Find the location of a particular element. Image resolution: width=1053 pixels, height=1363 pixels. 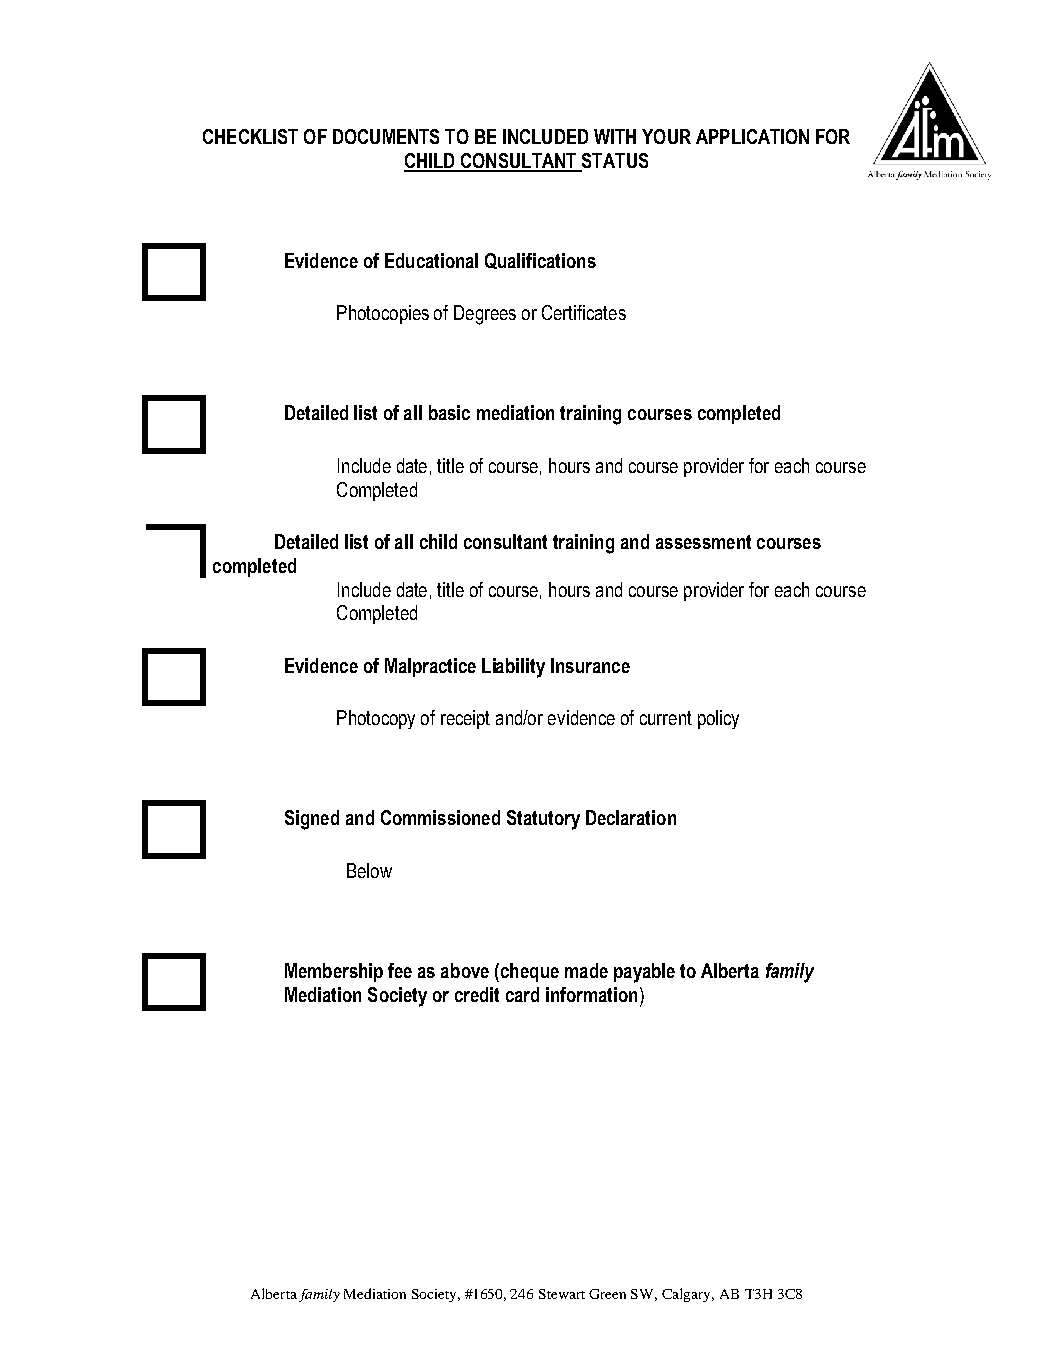

Stewart is located at coordinates (562, 1294).
